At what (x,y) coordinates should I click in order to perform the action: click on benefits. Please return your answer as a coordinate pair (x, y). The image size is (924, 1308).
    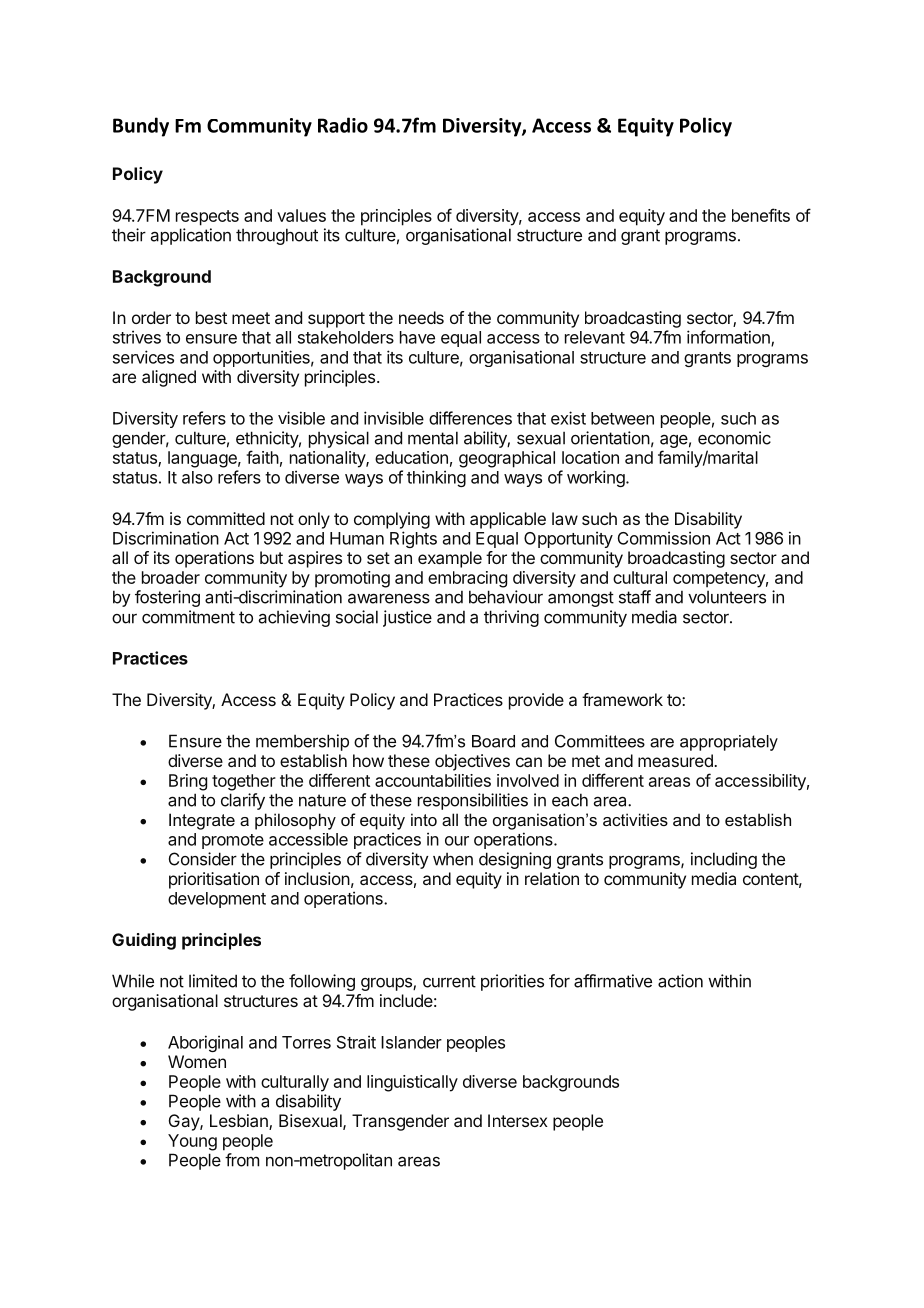
    Looking at the image, I should click on (761, 215).
